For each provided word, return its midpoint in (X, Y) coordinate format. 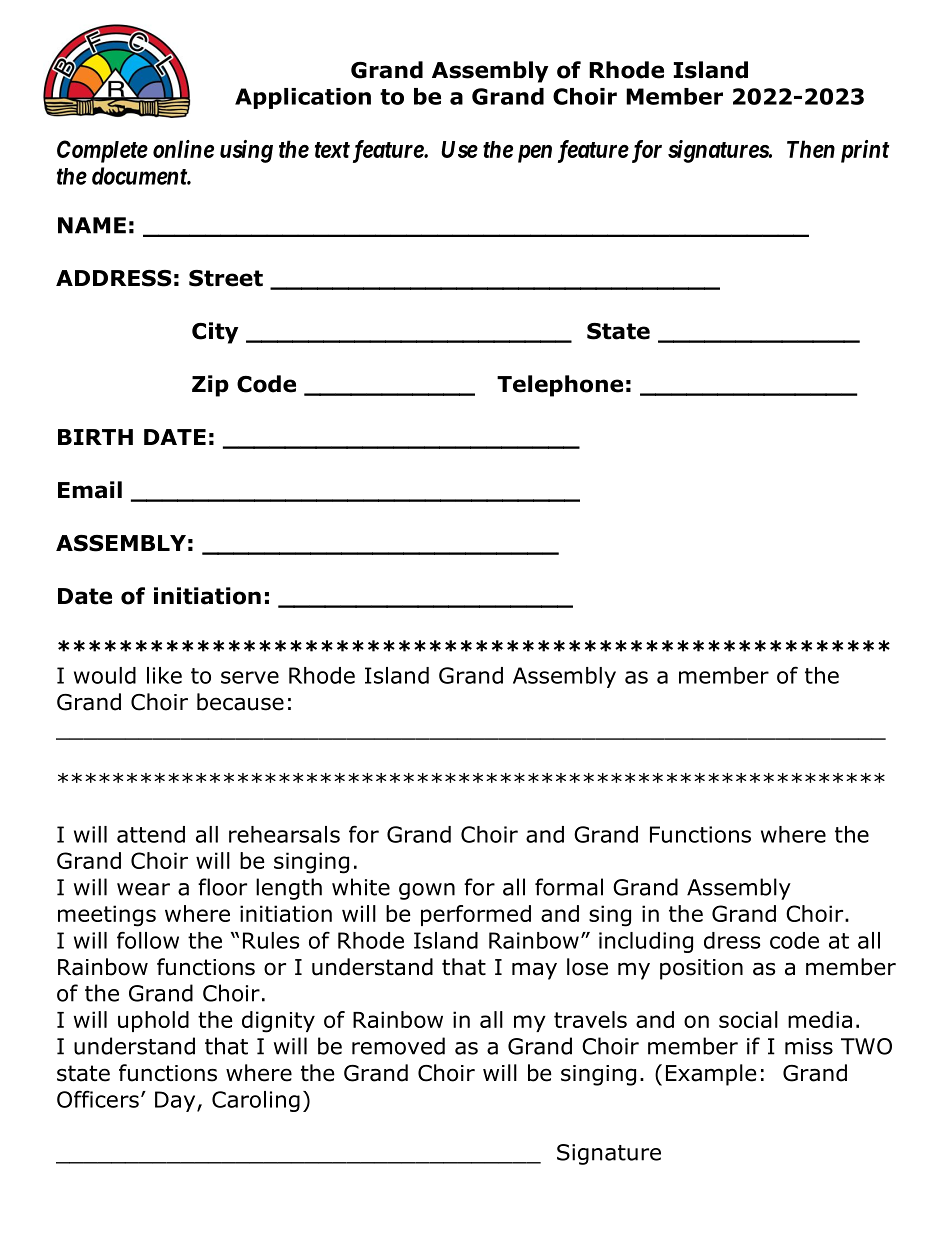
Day (176, 1101)
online (183, 149)
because (240, 702)
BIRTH (95, 437)
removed (398, 1046)
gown (427, 891)
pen (535, 154)
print (865, 151)
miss (809, 1046)
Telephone (560, 386)
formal (569, 887)
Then (811, 149)
